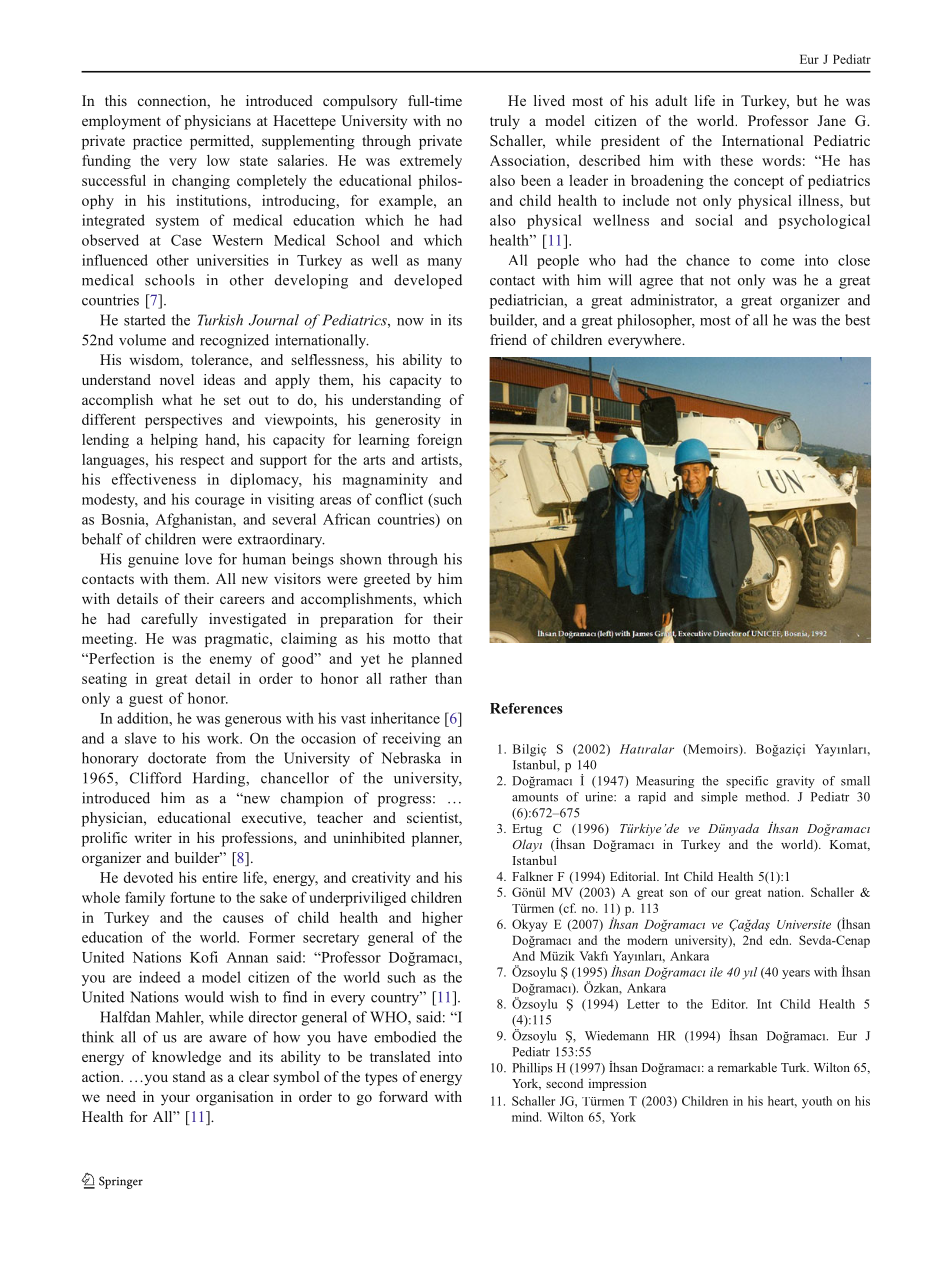  What do you see at coordinates (411, 639) in the screenshot?
I see `motto` at bounding box center [411, 639].
